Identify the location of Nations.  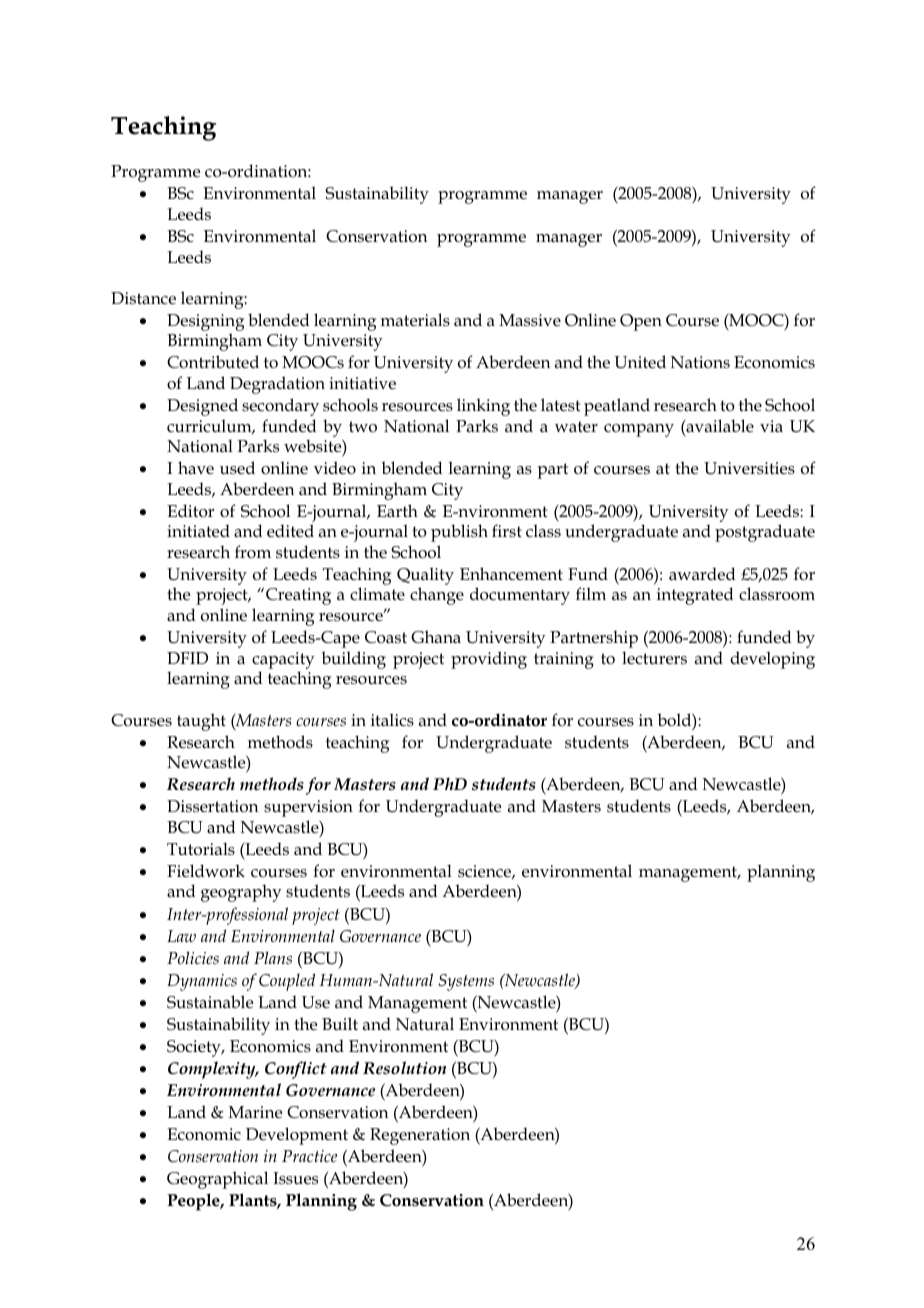
(700, 362).
